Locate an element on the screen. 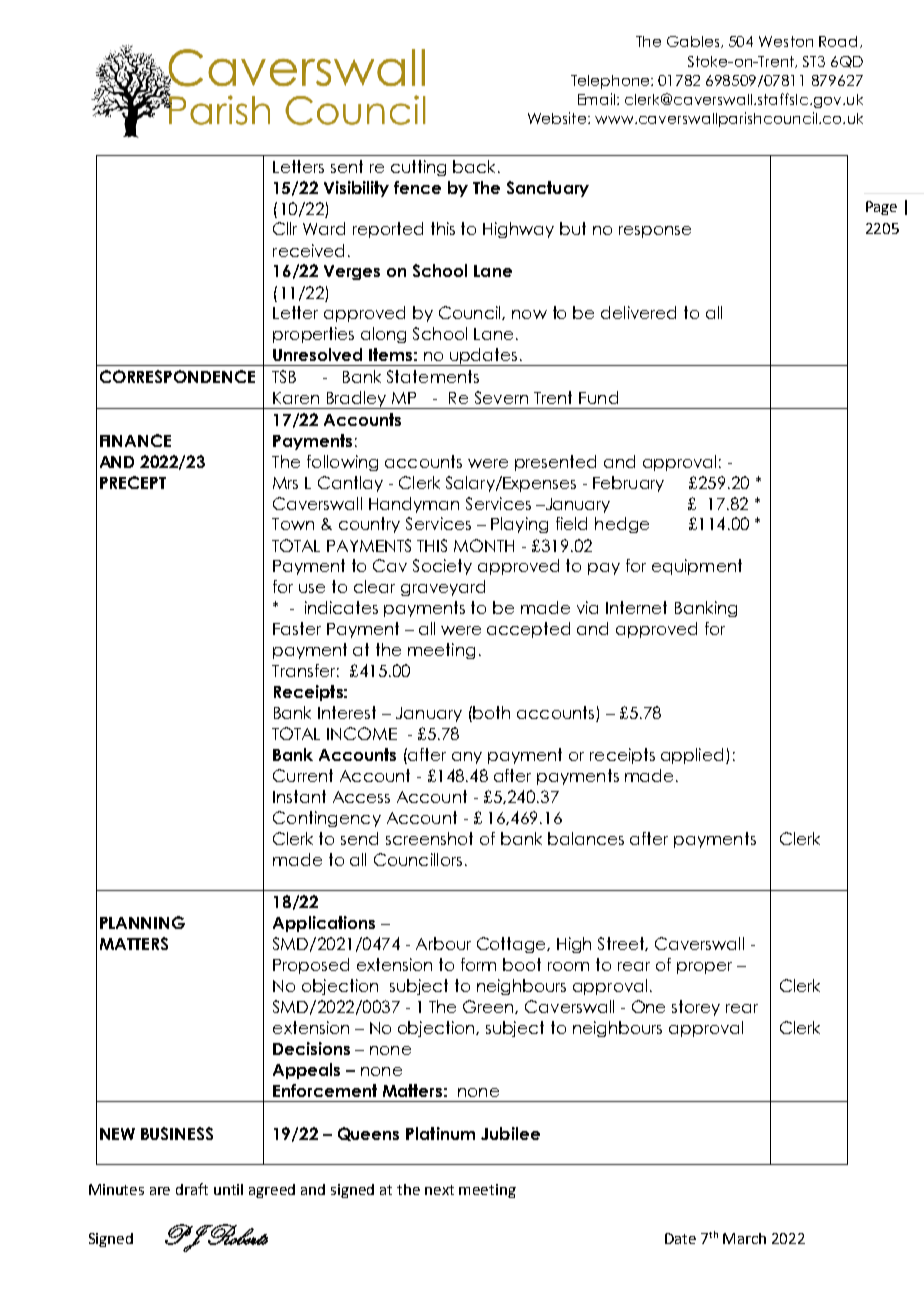  Visibility is located at coordinates (356, 189).
